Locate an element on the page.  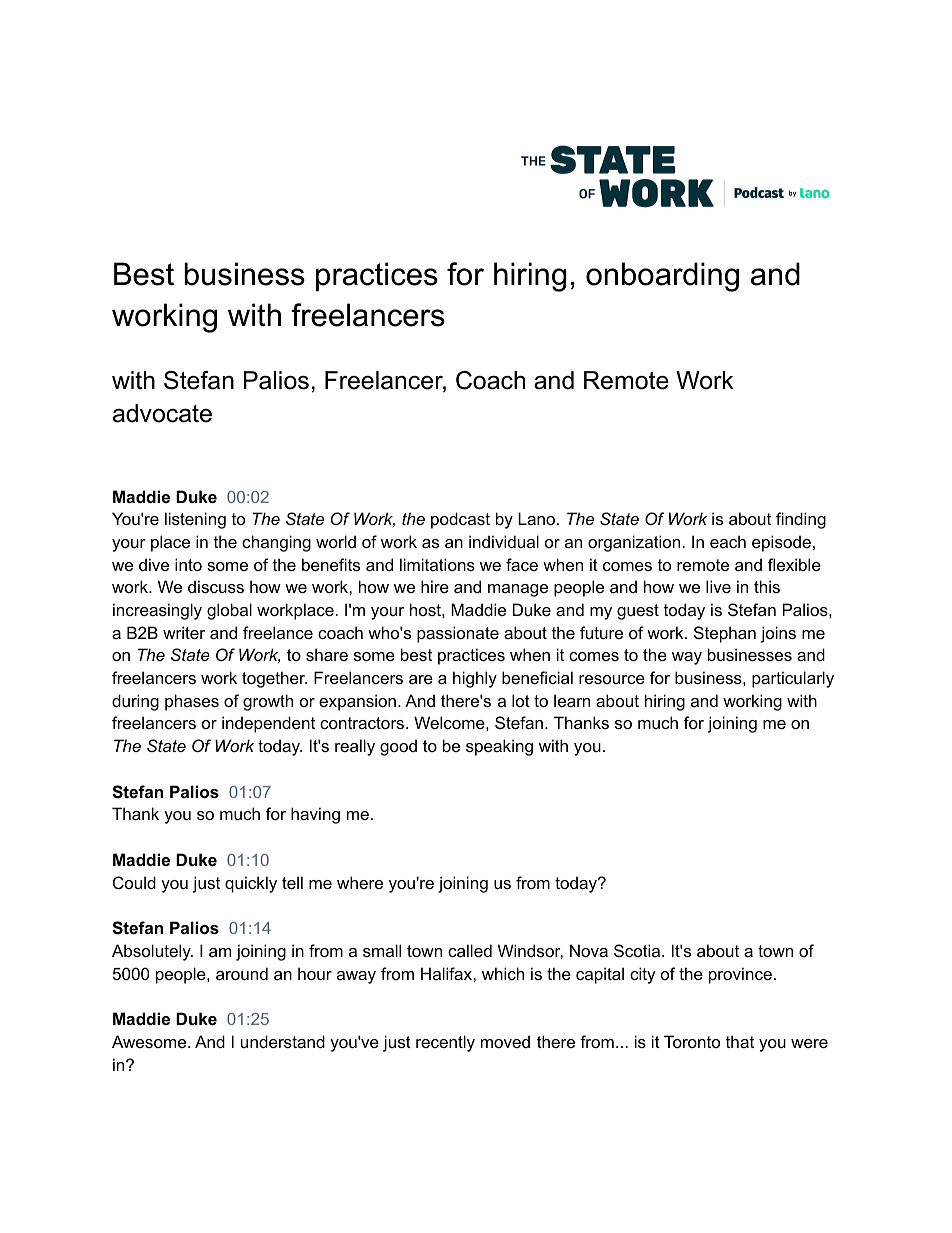
recently is located at coordinates (445, 1043).
